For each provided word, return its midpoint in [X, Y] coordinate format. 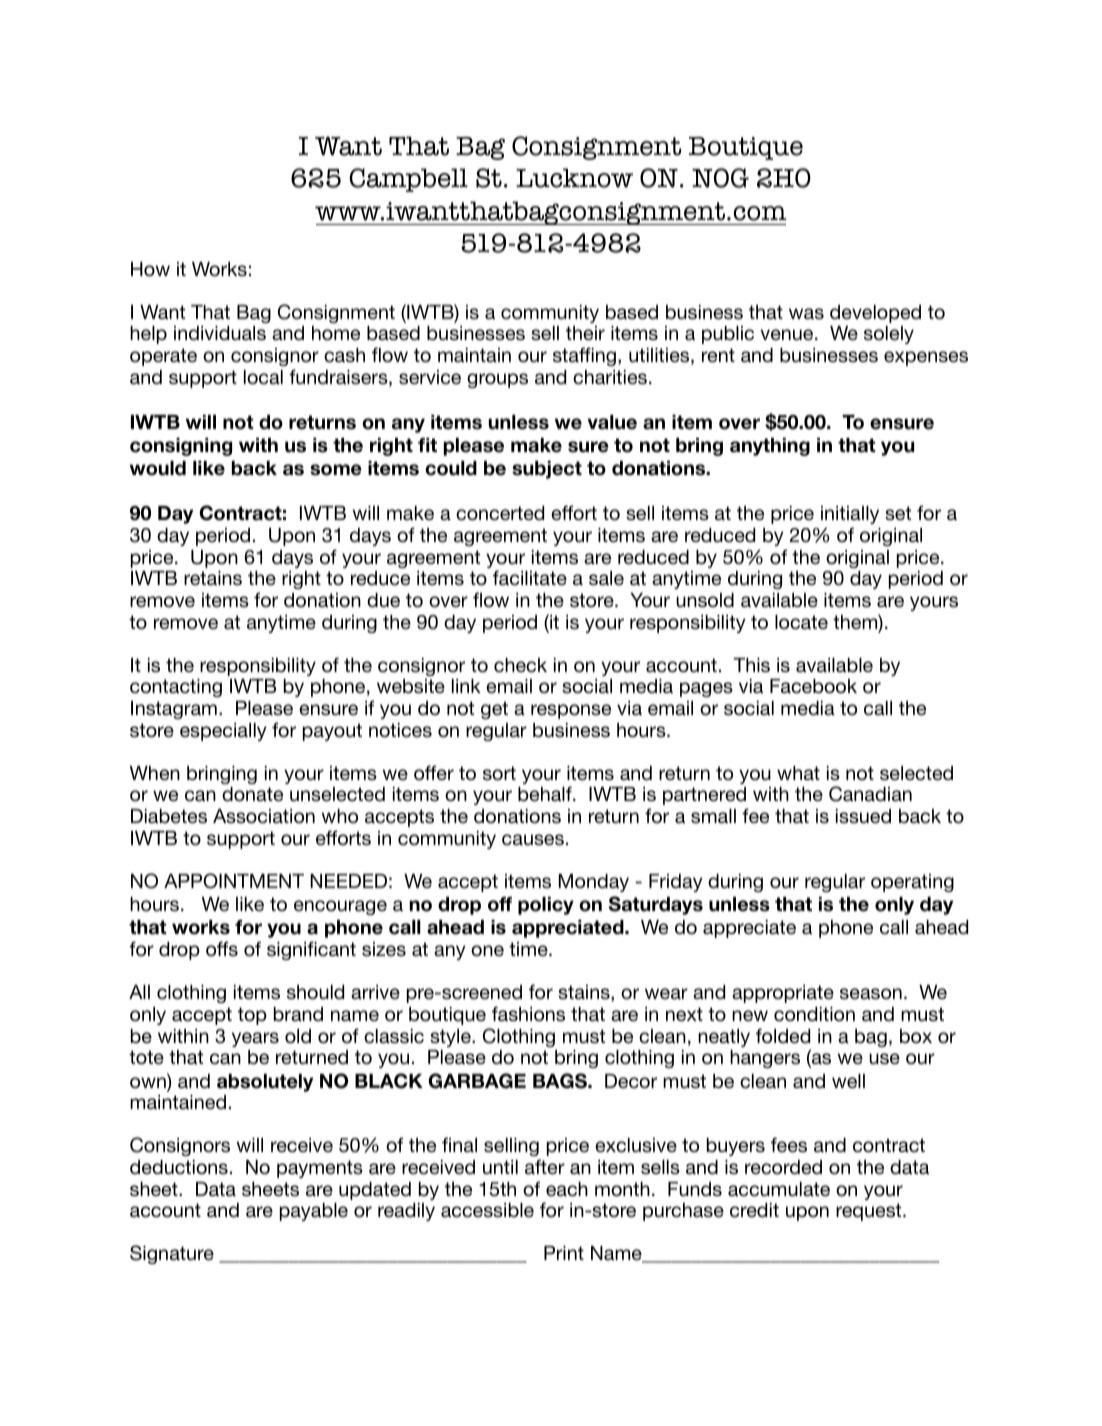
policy [546, 906]
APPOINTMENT [234, 881]
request [870, 1212]
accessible [487, 1210]
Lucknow [574, 178]
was [806, 314]
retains [213, 578]
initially [850, 515]
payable [314, 1212]
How [150, 269]
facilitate [530, 578]
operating [912, 883]
